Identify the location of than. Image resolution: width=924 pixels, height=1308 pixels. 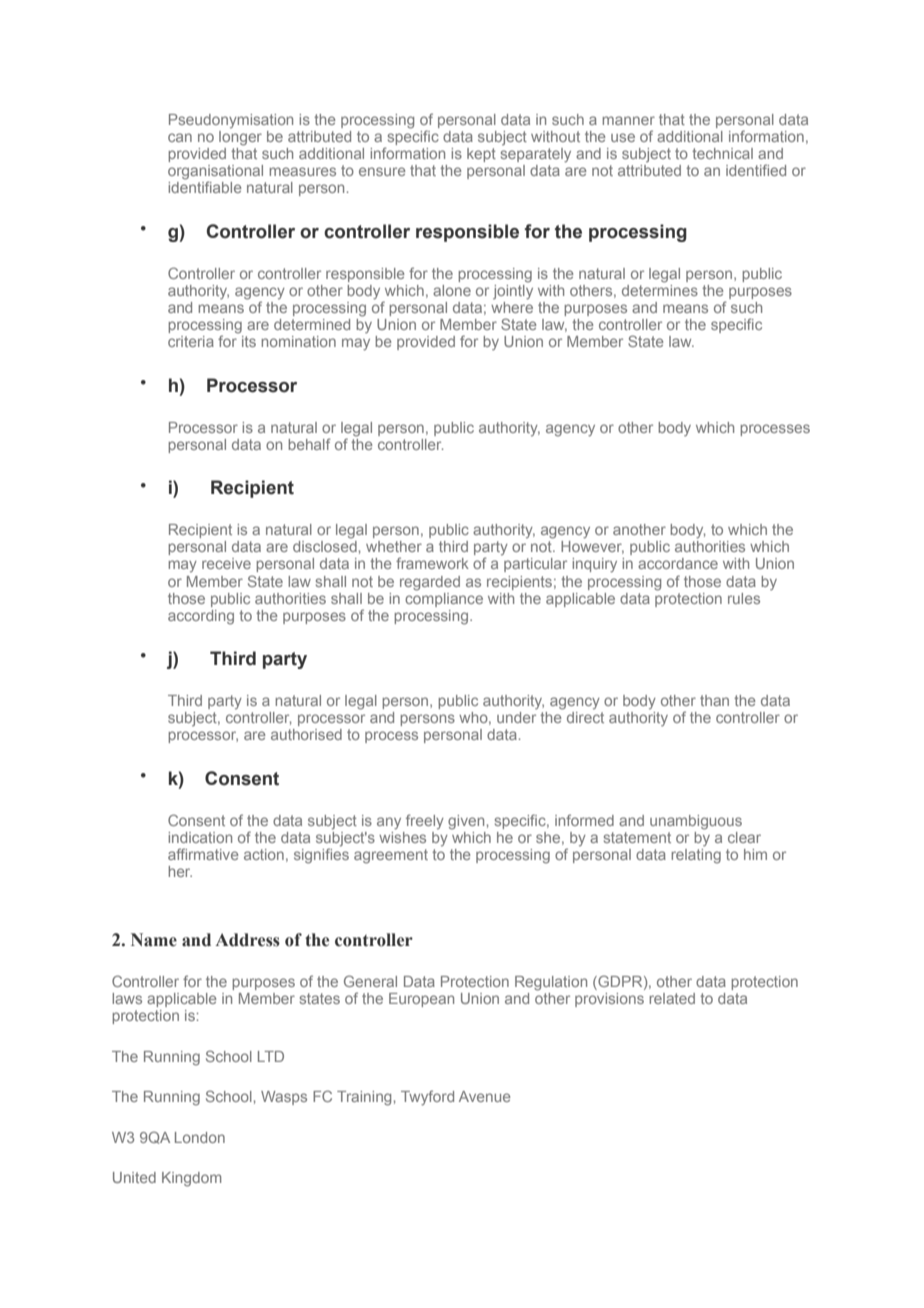
(714, 700).
